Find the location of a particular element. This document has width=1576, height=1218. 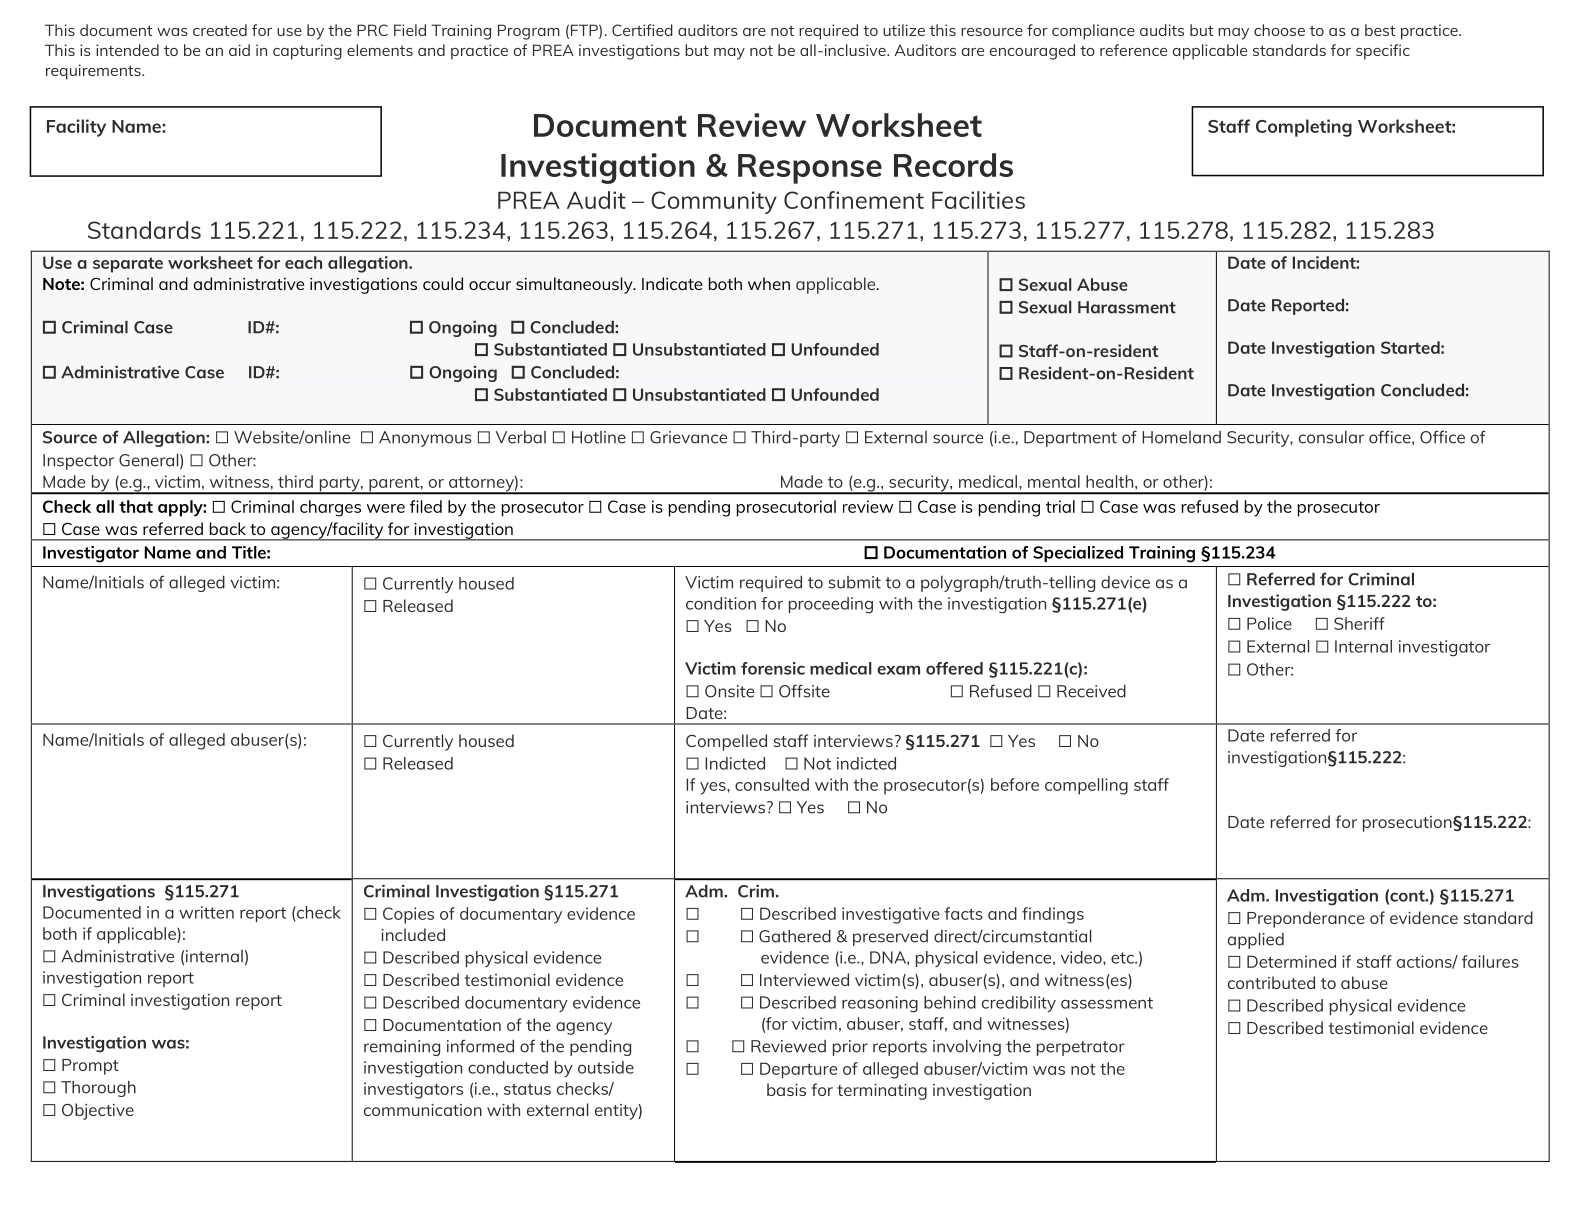

Thorough is located at coordinates (98, 1089).
